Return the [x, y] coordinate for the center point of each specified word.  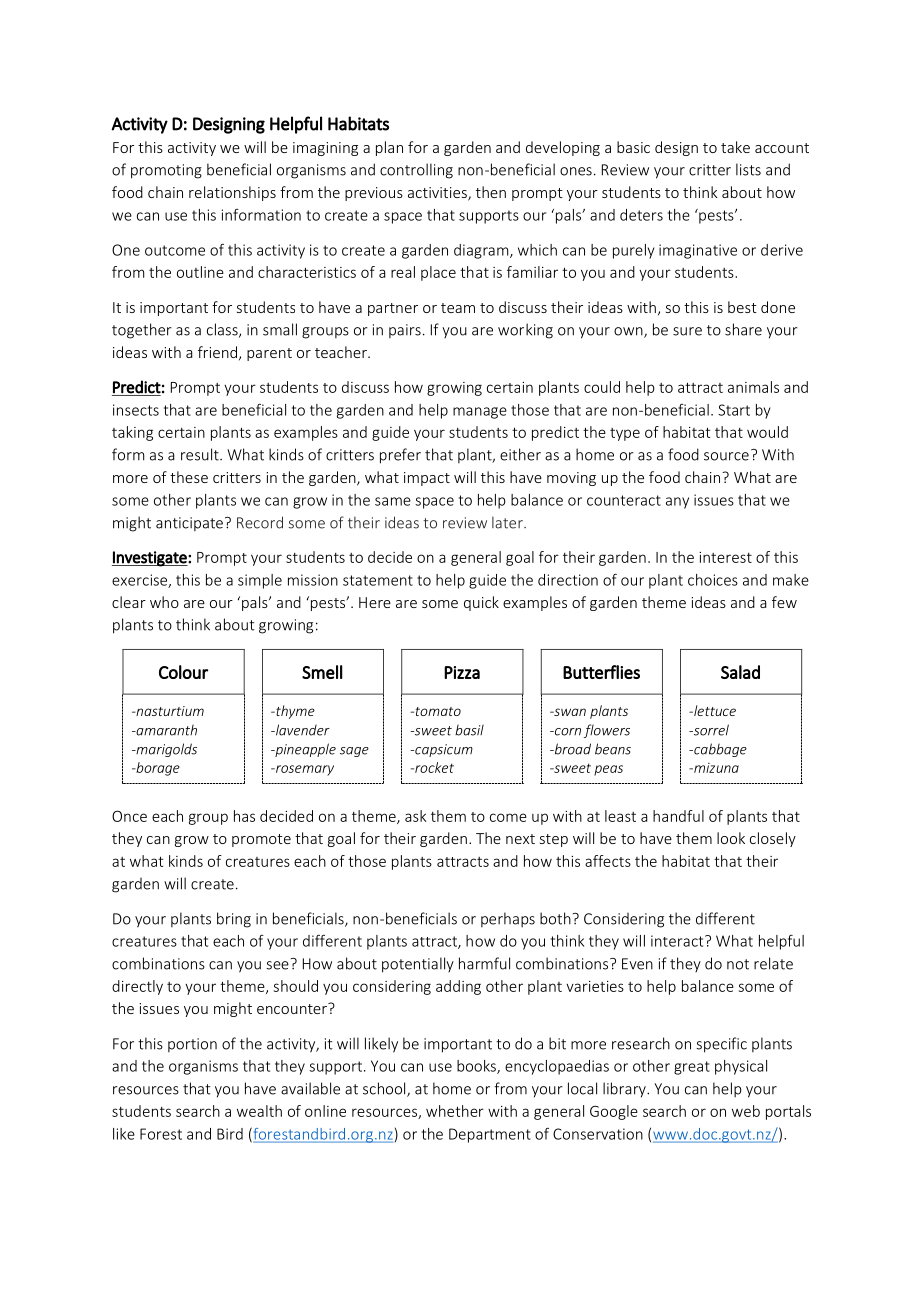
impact [427, 479]
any [677, 503]
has [244, 816]
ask [416, 816]
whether [455, 1111]
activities [438, 194]
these [189, 477]
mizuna [715, 768]
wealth [259, 1111]
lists [748, 169]
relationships [232, 193]
